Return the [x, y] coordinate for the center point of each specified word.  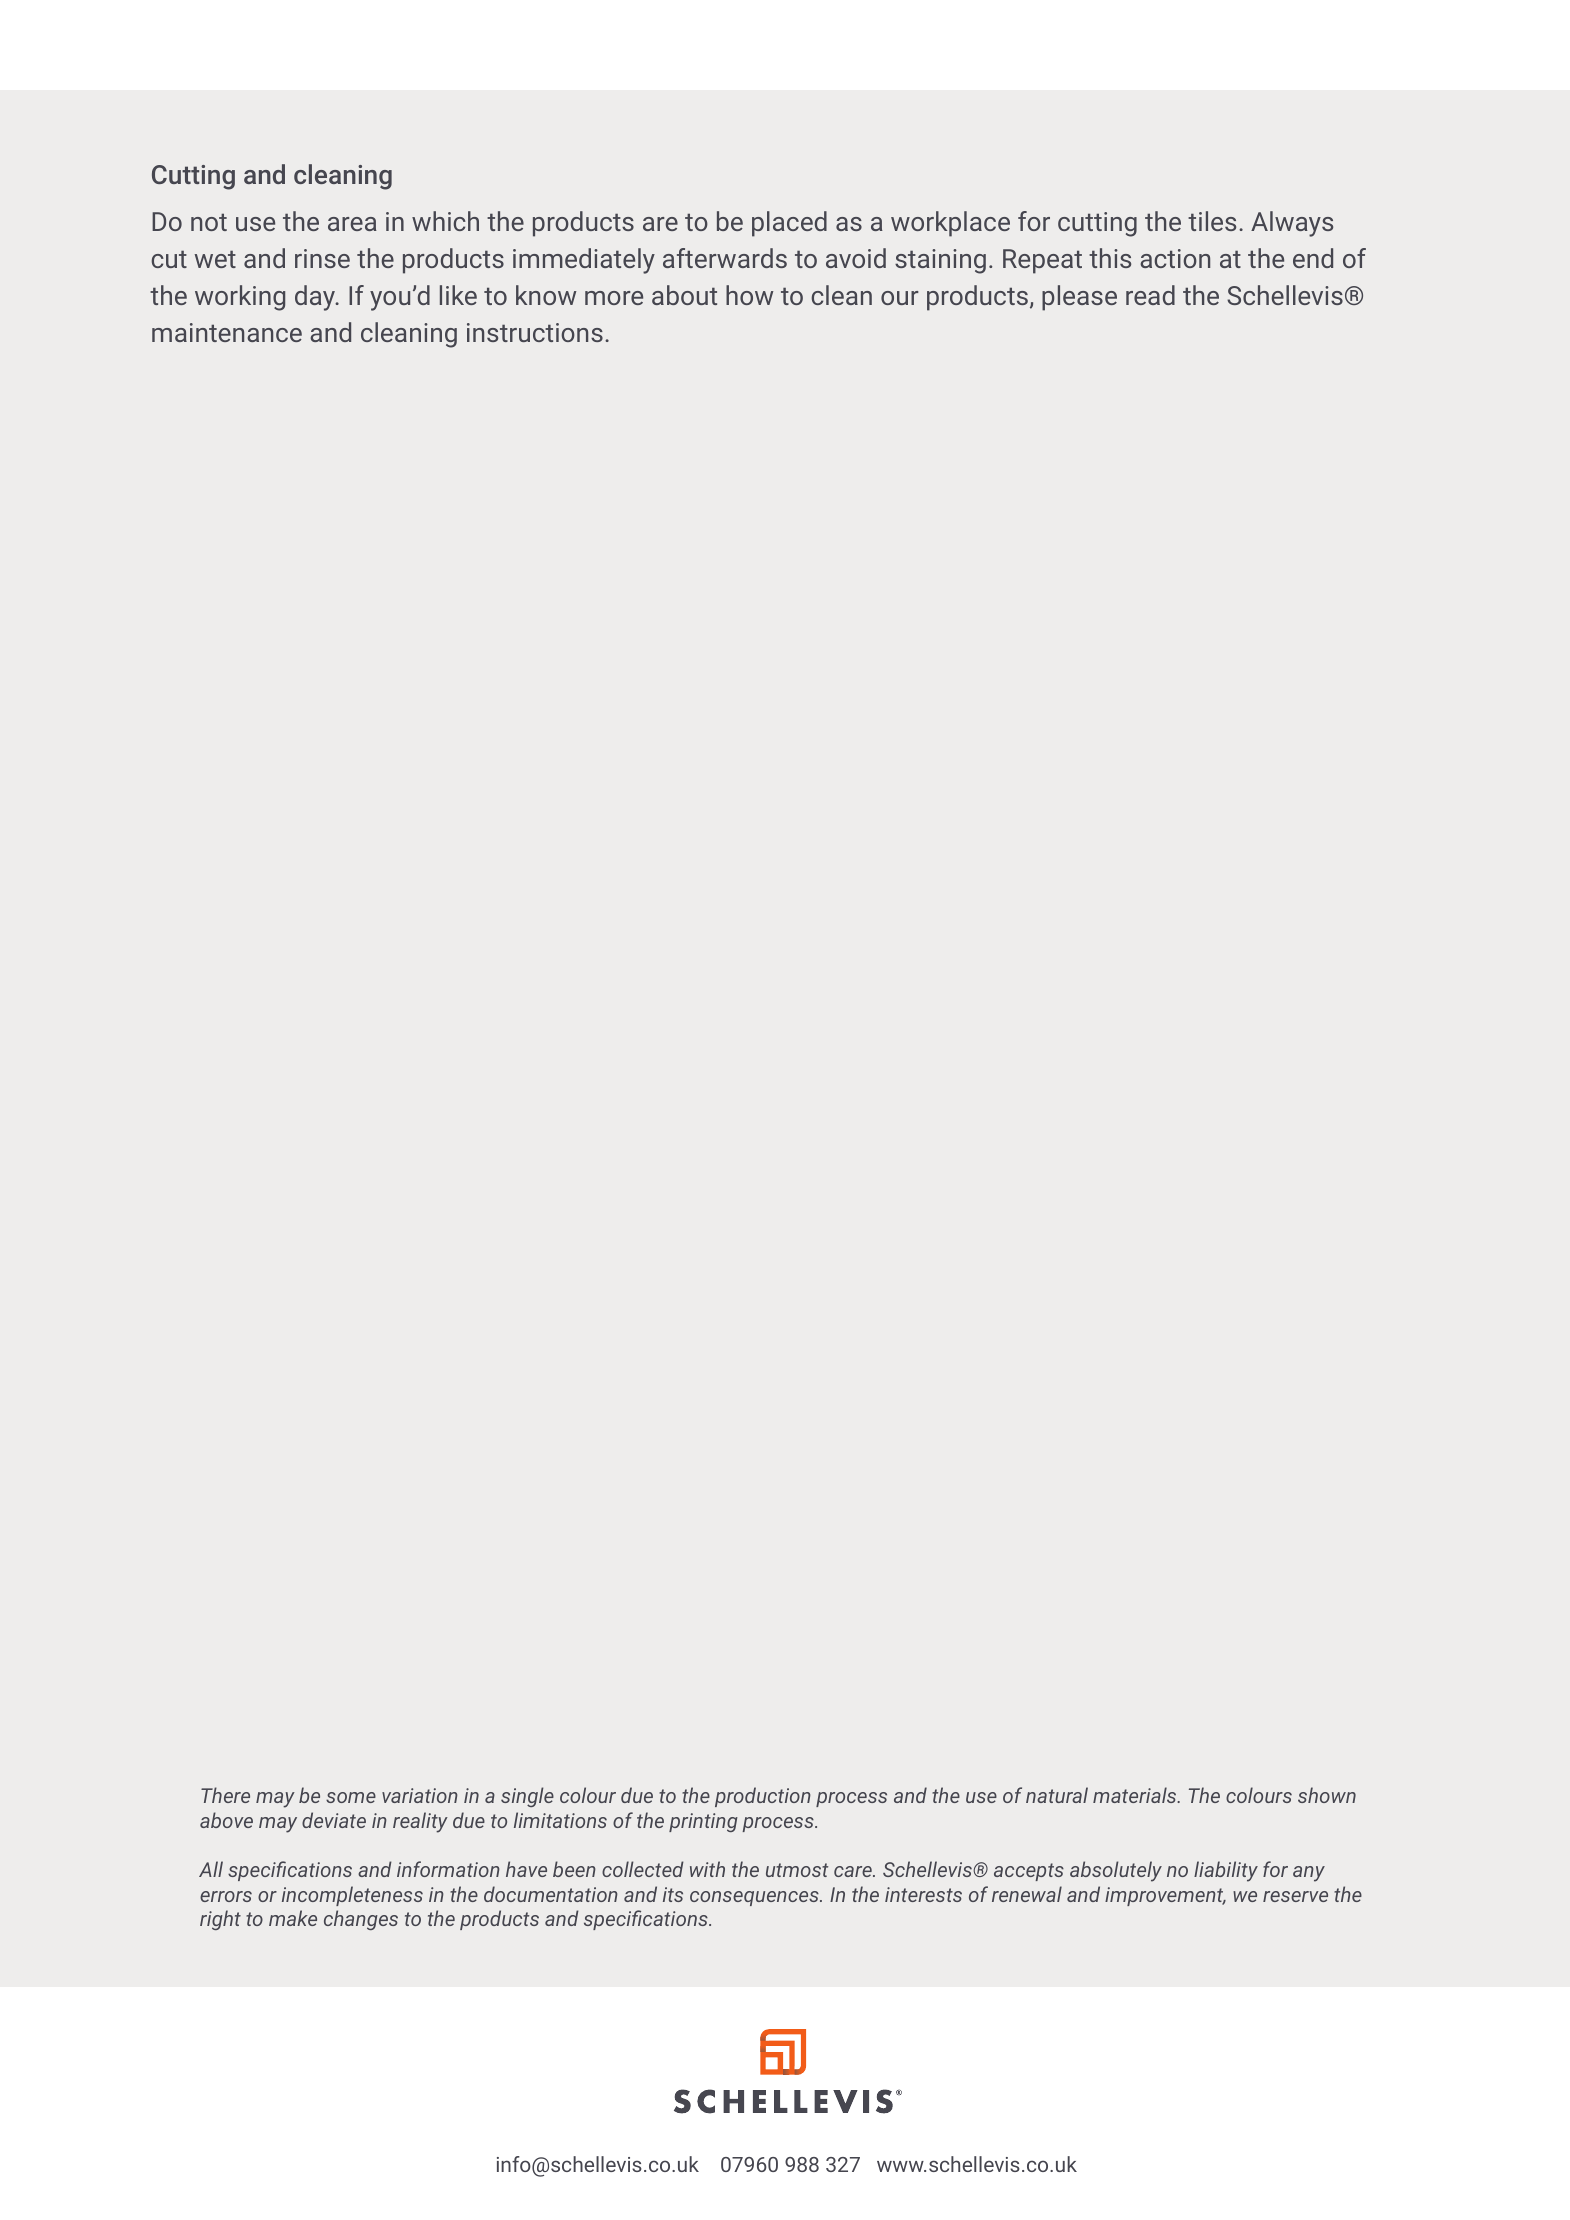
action [1175, 258]
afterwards [725, 258]
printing [703, 1822]
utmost [797, 1870]
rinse [322, 258]
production [763, 1797]
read [1150, 295]
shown [1327, 1795]
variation [420, 1795]
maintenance [227, 332]
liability [1226, 1871]
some [351, 1797]
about [684, 295]
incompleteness [352, 1896]
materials [1136, 1795]
